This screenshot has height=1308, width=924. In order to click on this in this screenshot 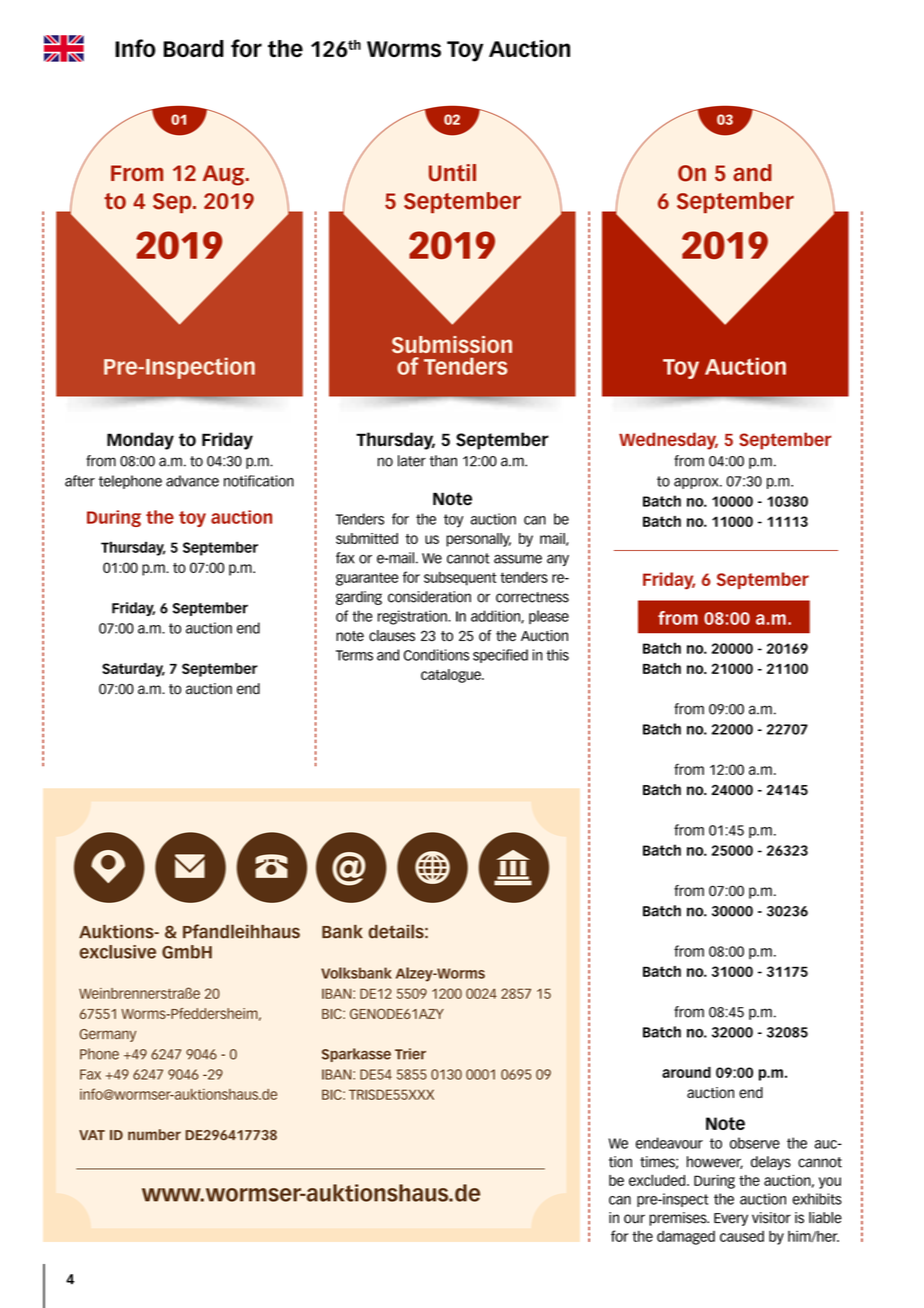, I will do `click(557, 655)`.
